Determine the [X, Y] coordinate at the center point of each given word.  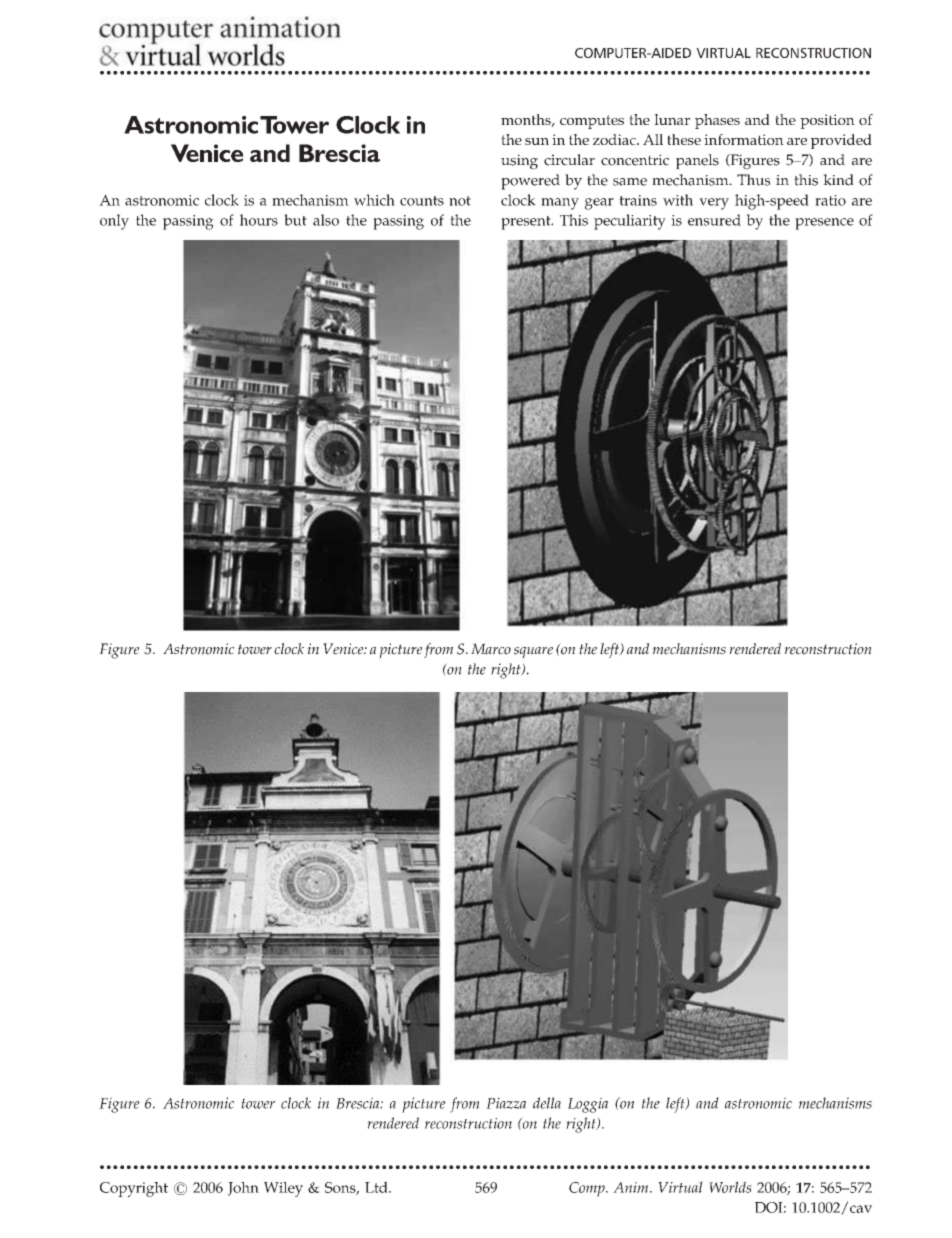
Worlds [730, 1187]
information [744, 139]
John [243, 1189]
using [519, 162]
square [533, 653]
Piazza [506, 1103]
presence [824, 224]
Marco [491, 649]
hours [259, 220]
